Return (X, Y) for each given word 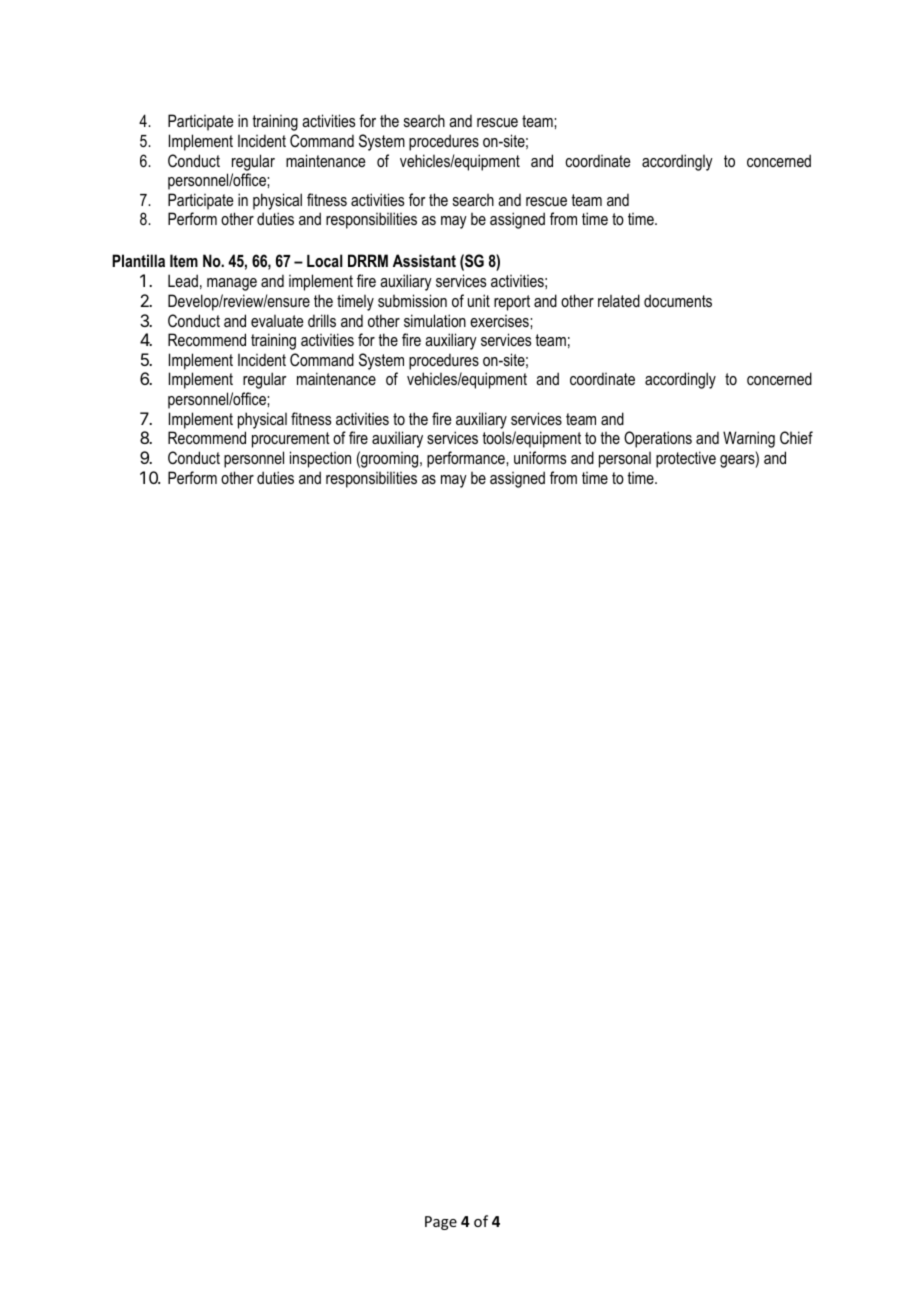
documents (678, 300)
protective (686, 459)
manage (232, 284)
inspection (320, 459)
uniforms (540, 457)
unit (479, 300)
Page (441, 1223)
